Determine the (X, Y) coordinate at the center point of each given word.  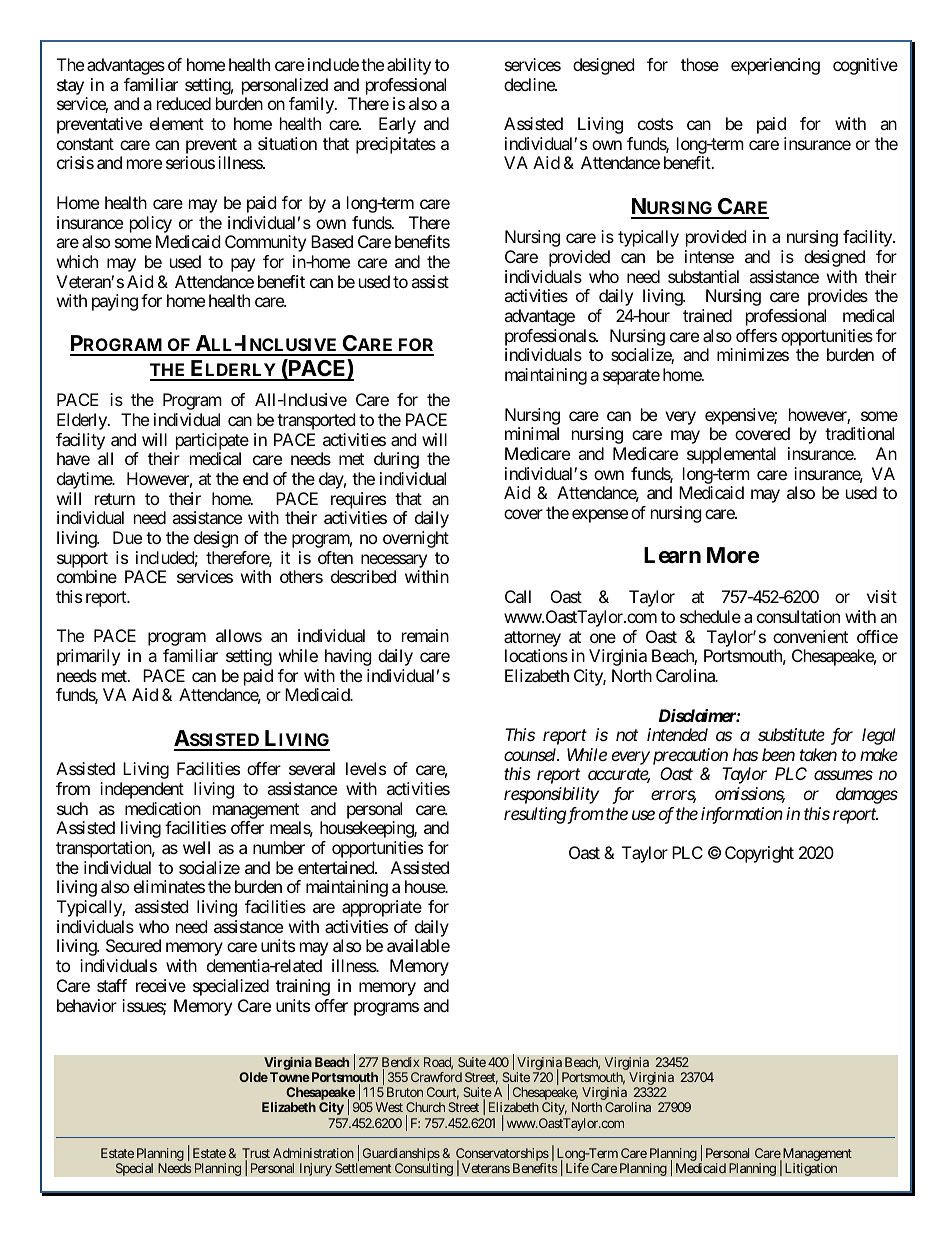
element (177, 123)
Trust (256, 1154)
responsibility (551, 795)
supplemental (731, 455)
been (778, 754)
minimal (532, 433)
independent (142, 790)
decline (530, 84)
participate (212, 441)
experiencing (775, 66)
